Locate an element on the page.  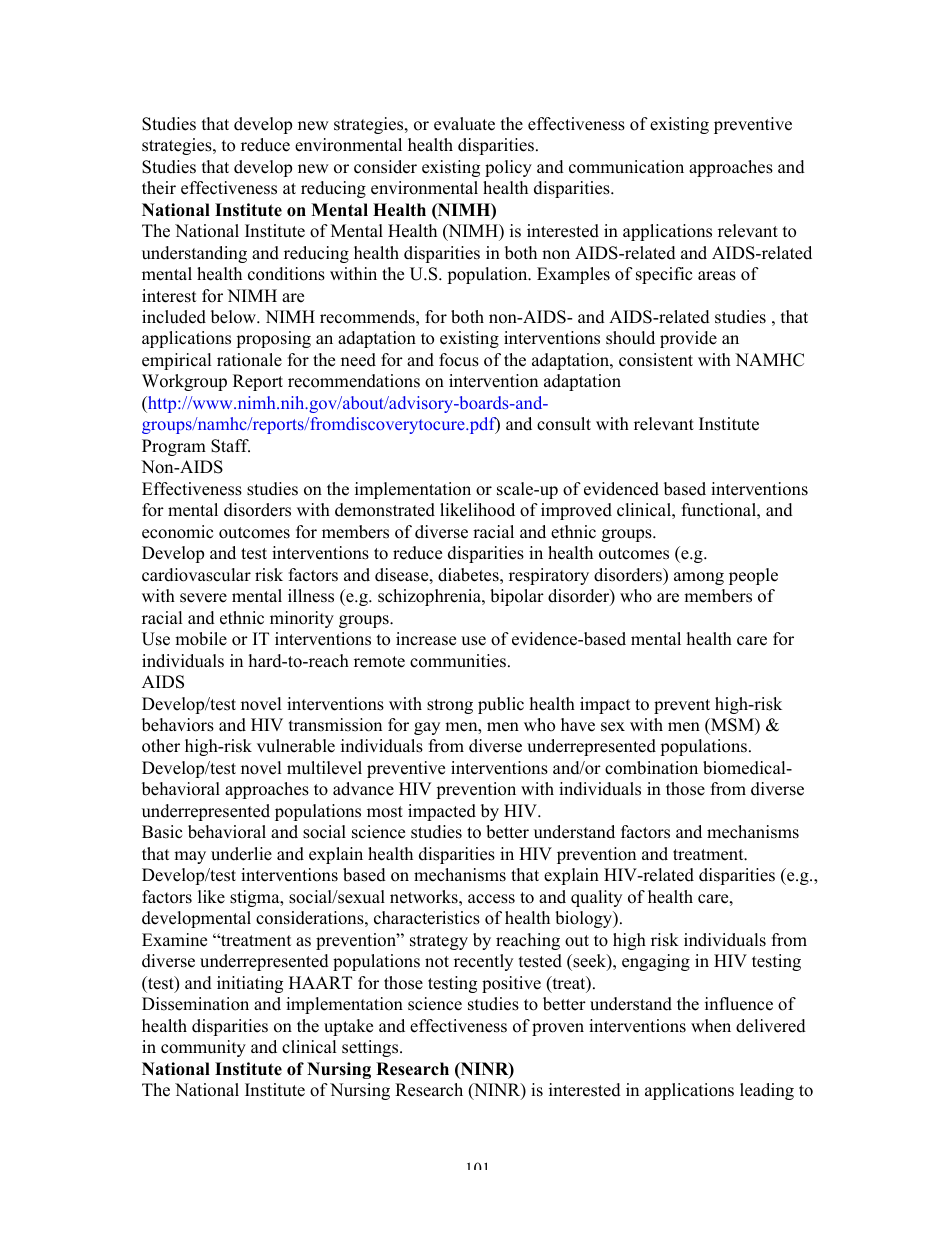
Staff is located at coordinates (230, 446).
